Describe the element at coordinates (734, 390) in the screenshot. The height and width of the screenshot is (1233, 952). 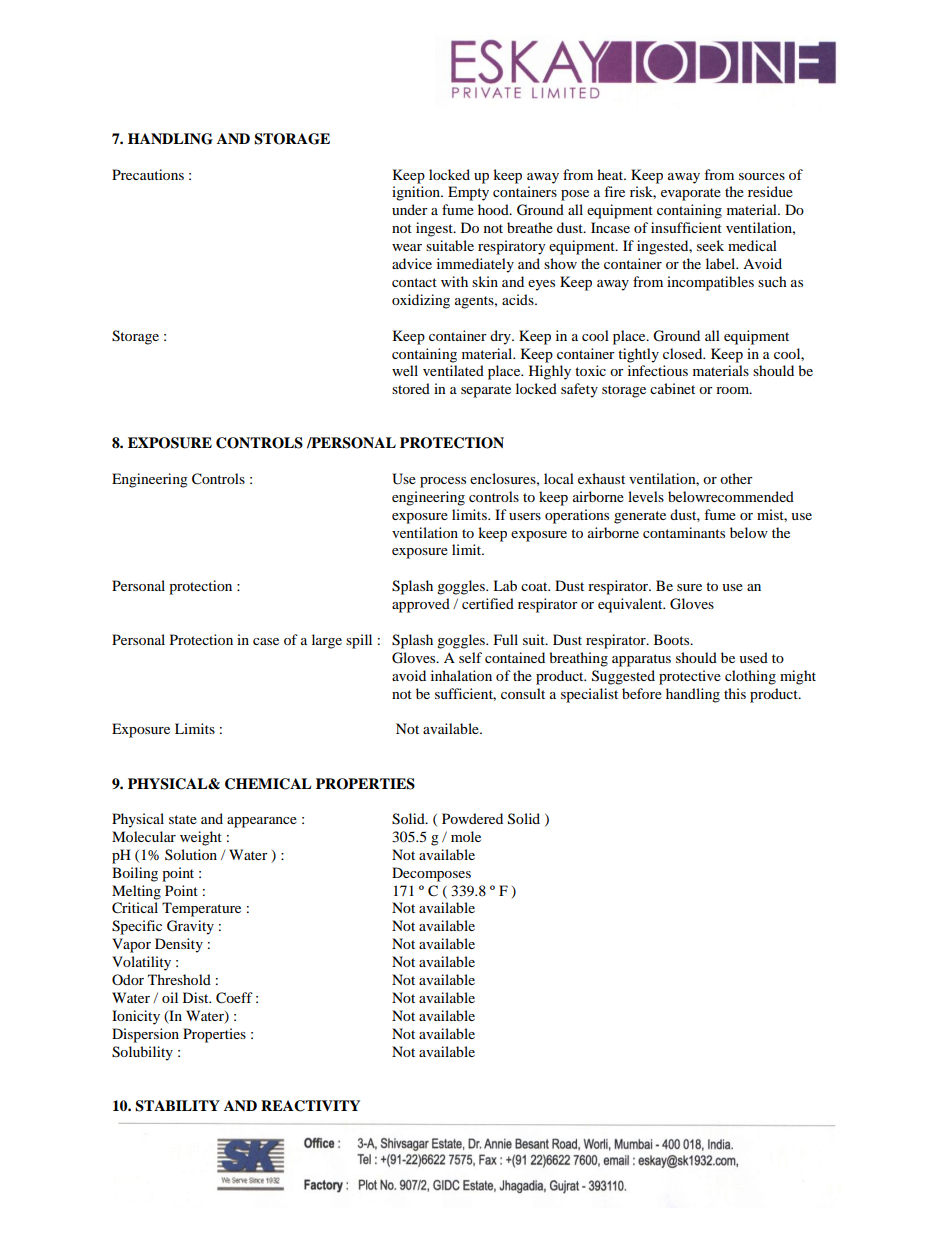
I see `room` at that location.
